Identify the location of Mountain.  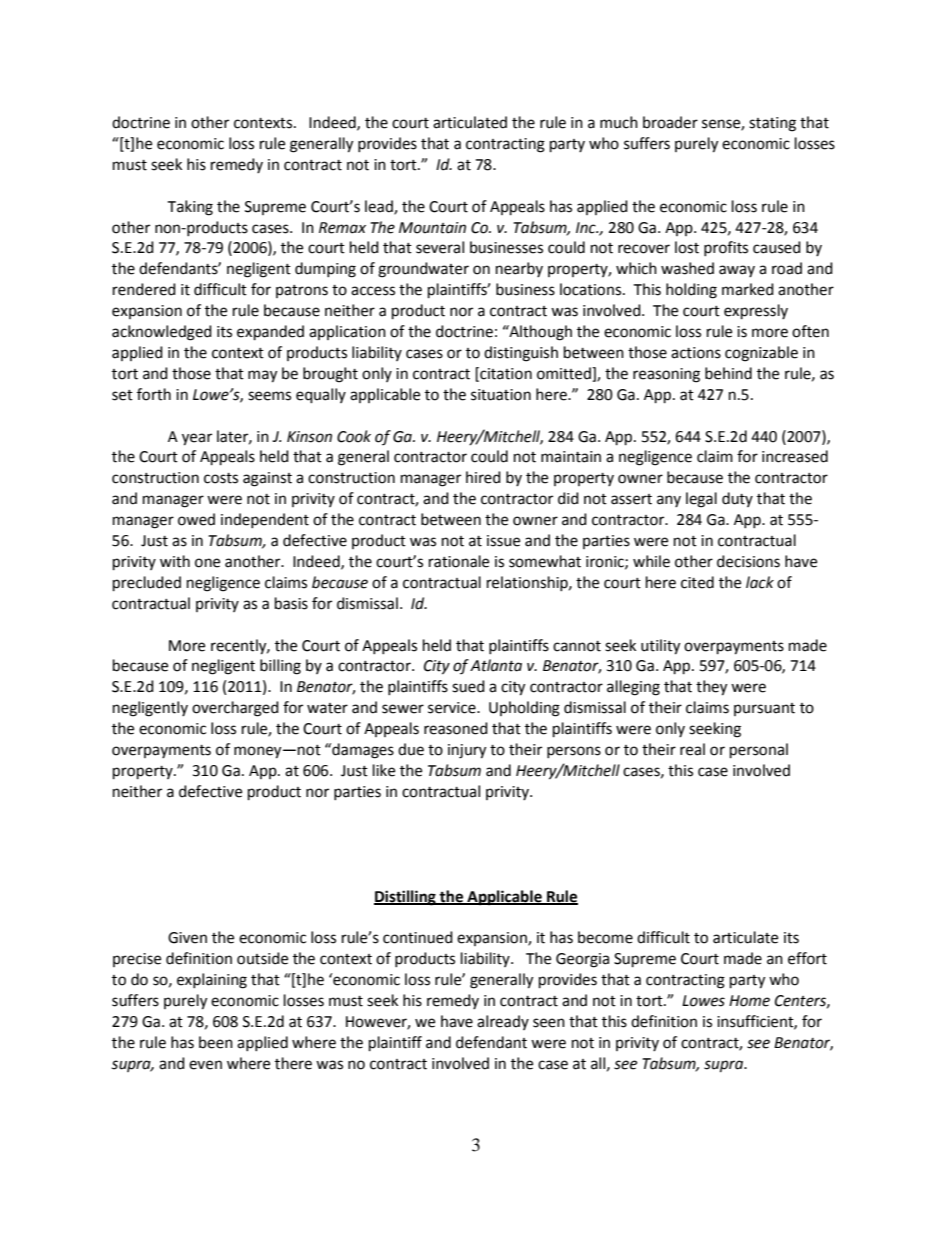
(432, 228).
